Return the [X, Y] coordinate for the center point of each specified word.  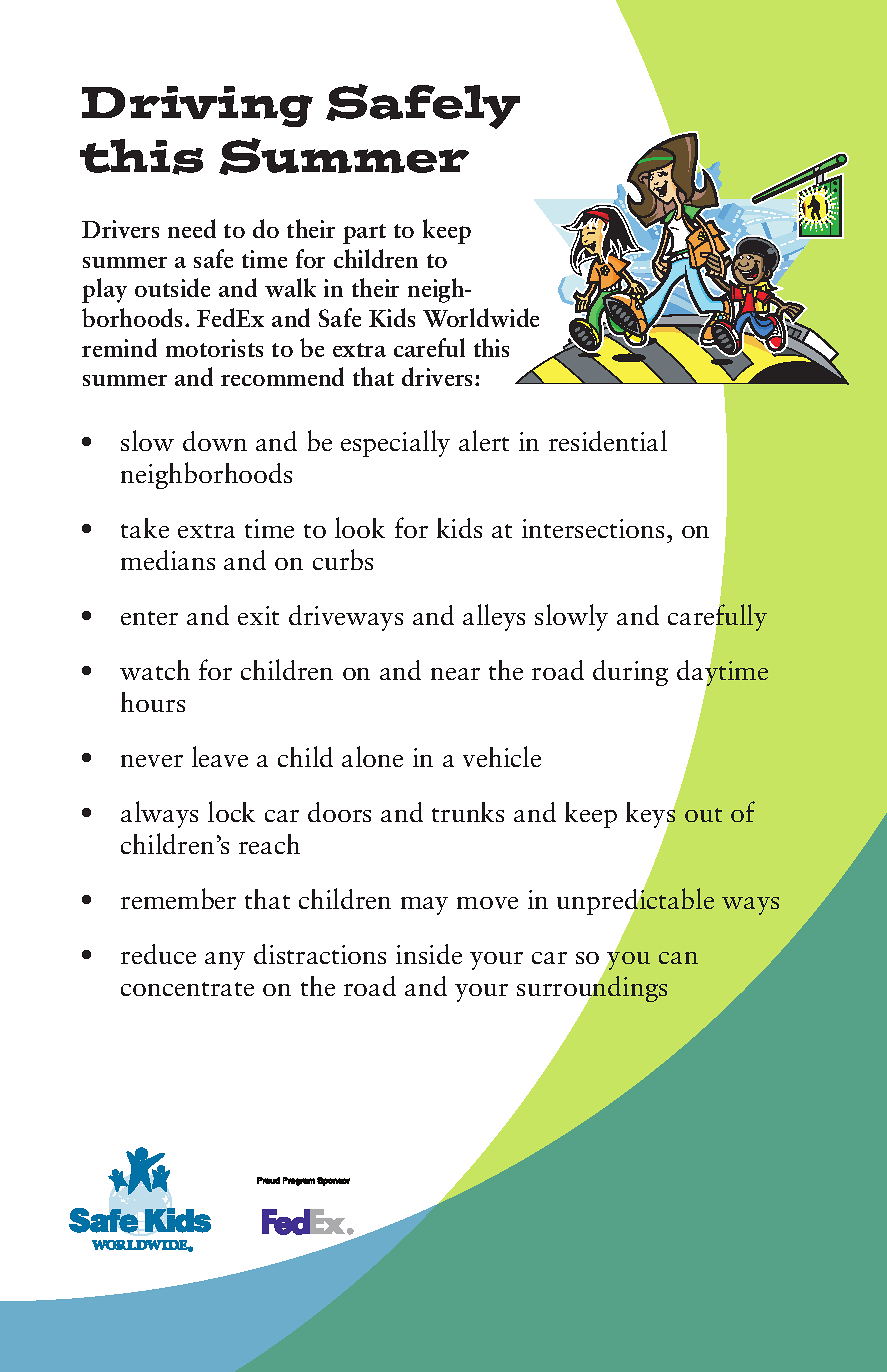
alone [372, 756]
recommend [282, 376]
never [152, 761]
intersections [593, 528]
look [360, 527]
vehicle [502, 756]
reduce [158, 954]
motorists [214, 348]
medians [168, 560]
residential [608, 440]
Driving [197, 106]
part [364, 234]
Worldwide [481, 317]
